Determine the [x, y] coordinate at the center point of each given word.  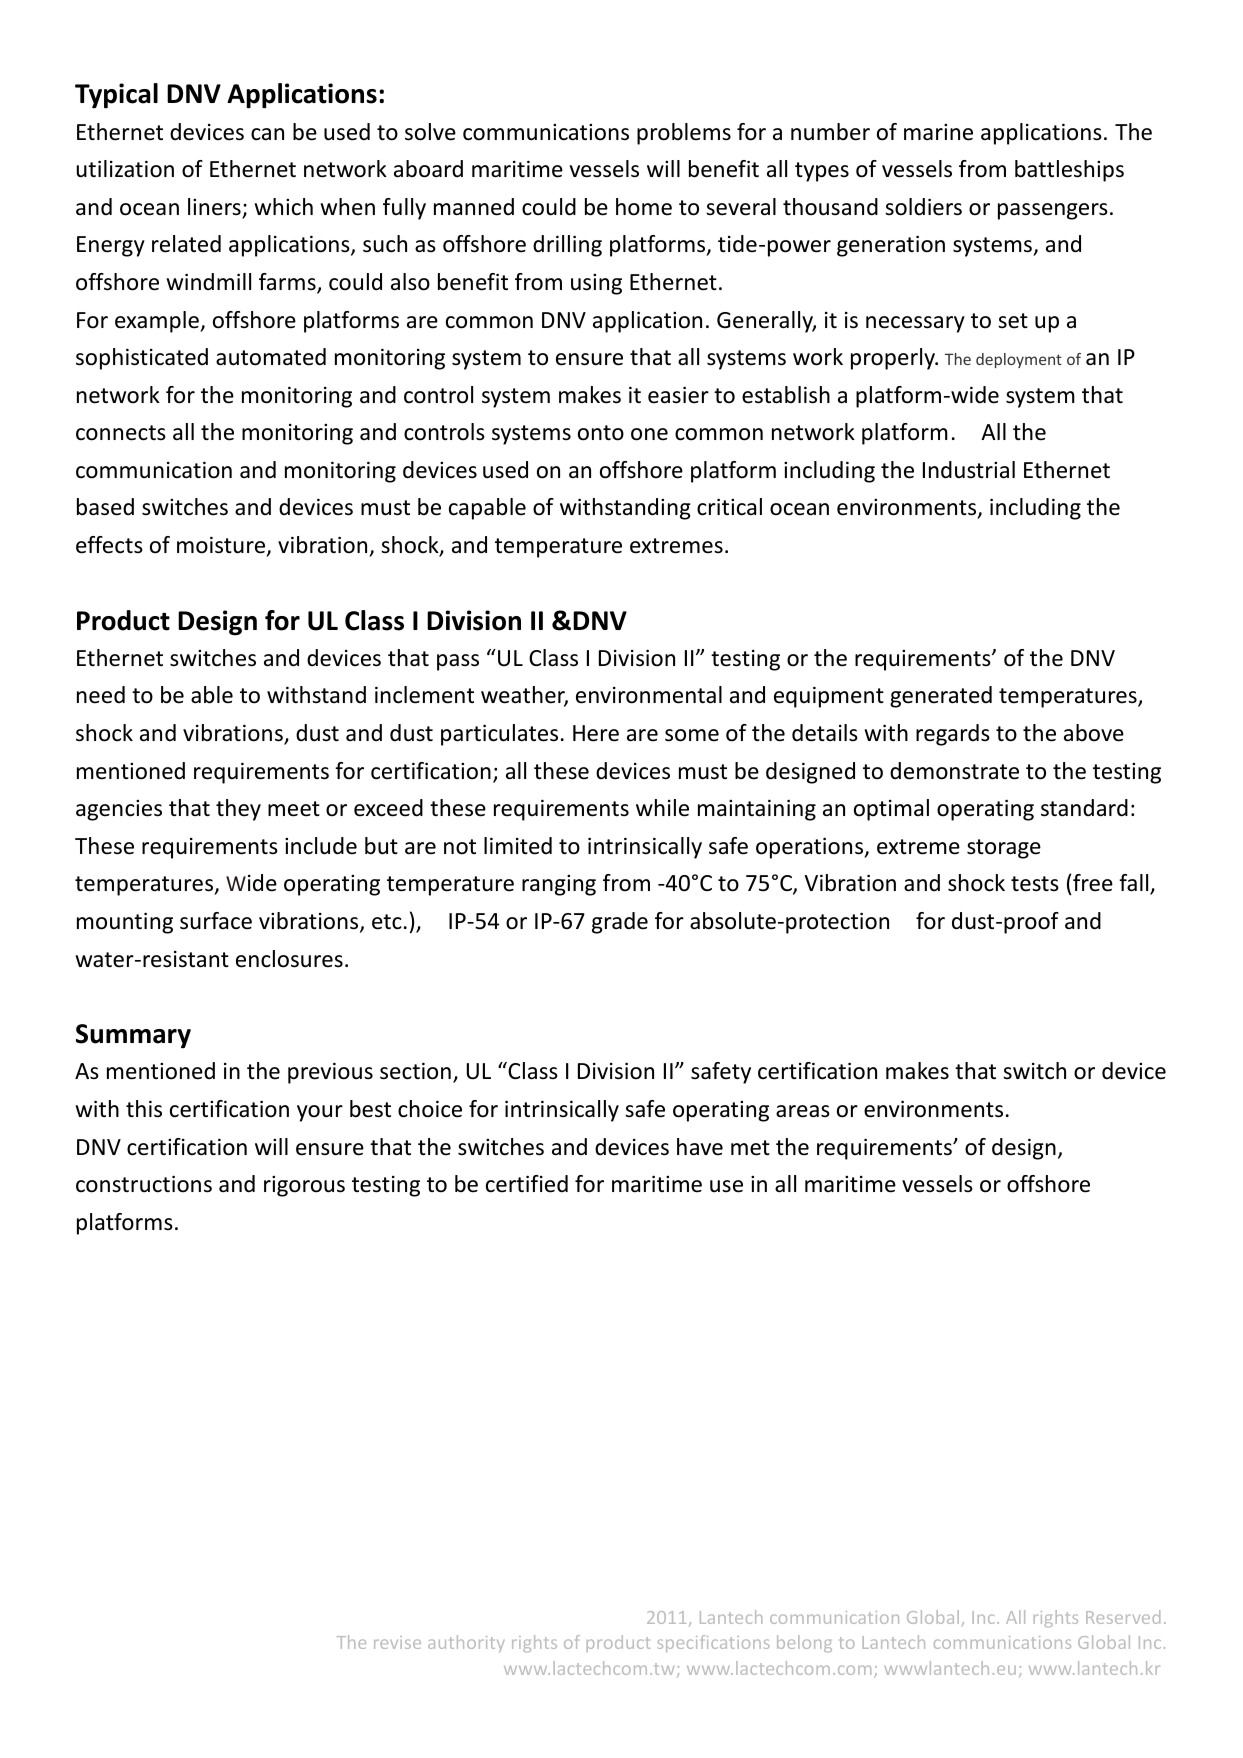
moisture [222, 546]
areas [803, 1111]
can [267, 134]
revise [397, 1642]
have [700, 1147]
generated [941, 697]
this [144, 1109]
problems [684, 134]
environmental [649, 695]
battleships [1069, 171]
